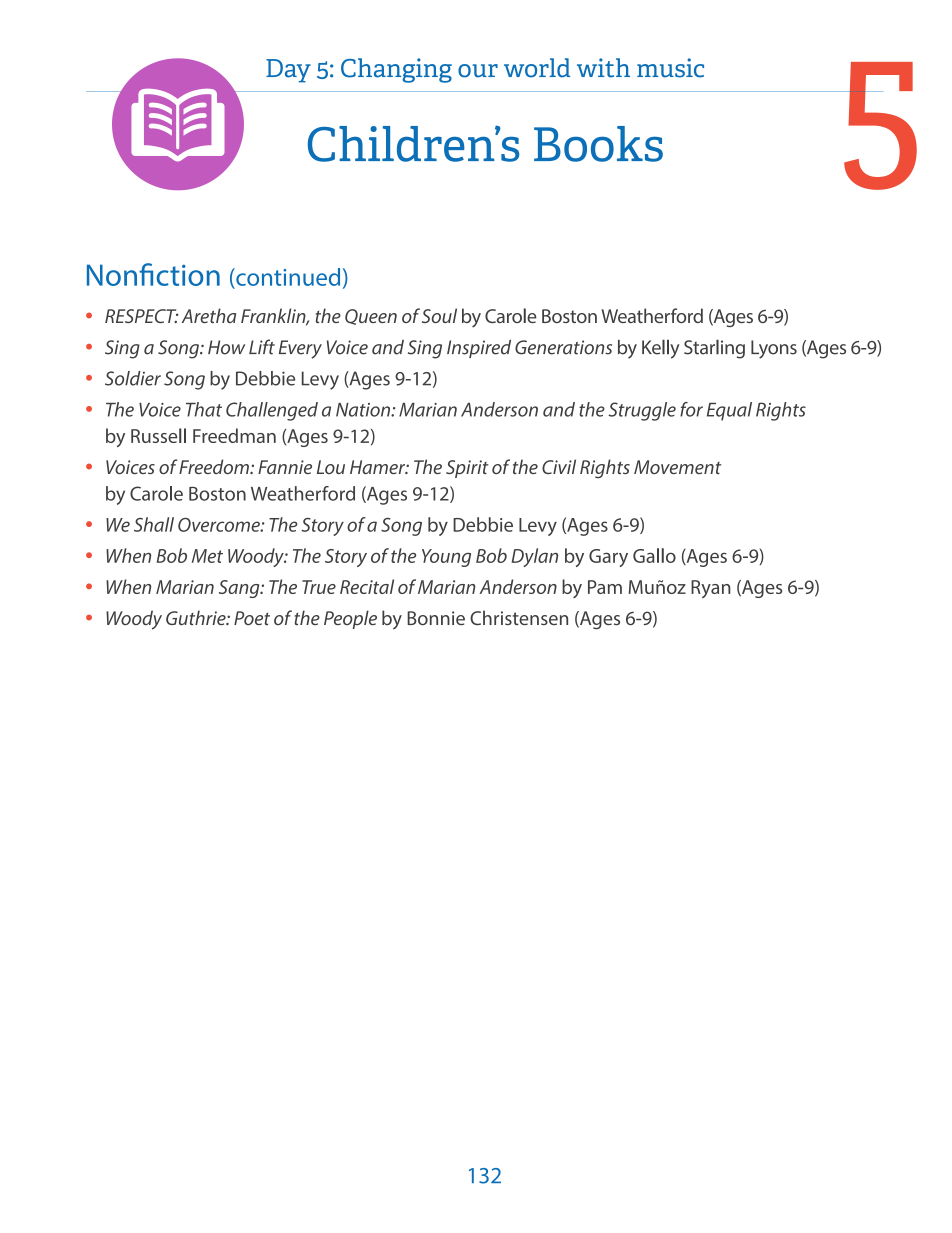 This image has width=952, height=1233. I want to click on How, so click(226, 347).
